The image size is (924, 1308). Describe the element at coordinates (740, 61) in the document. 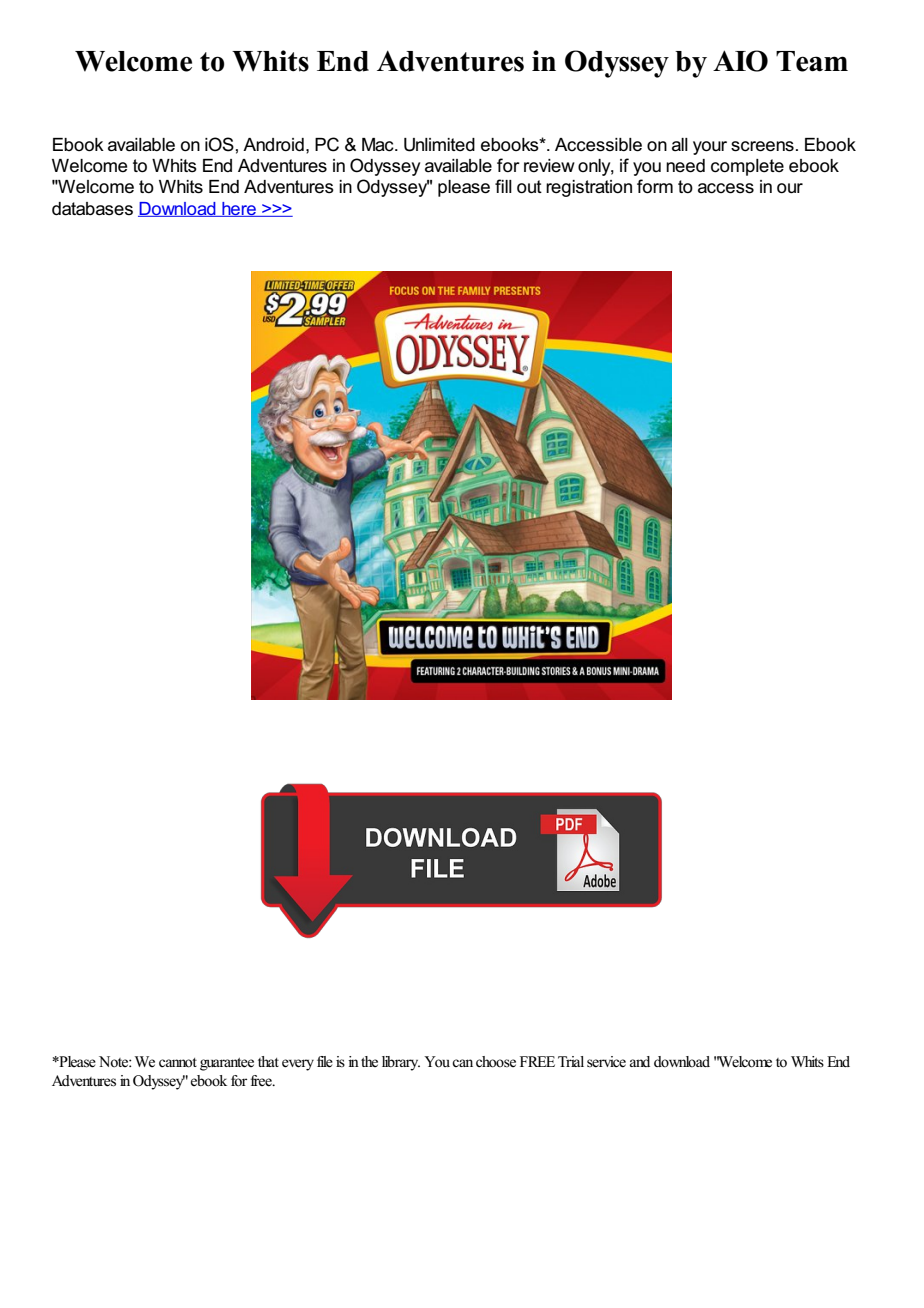

I see `AIO` at that location.
